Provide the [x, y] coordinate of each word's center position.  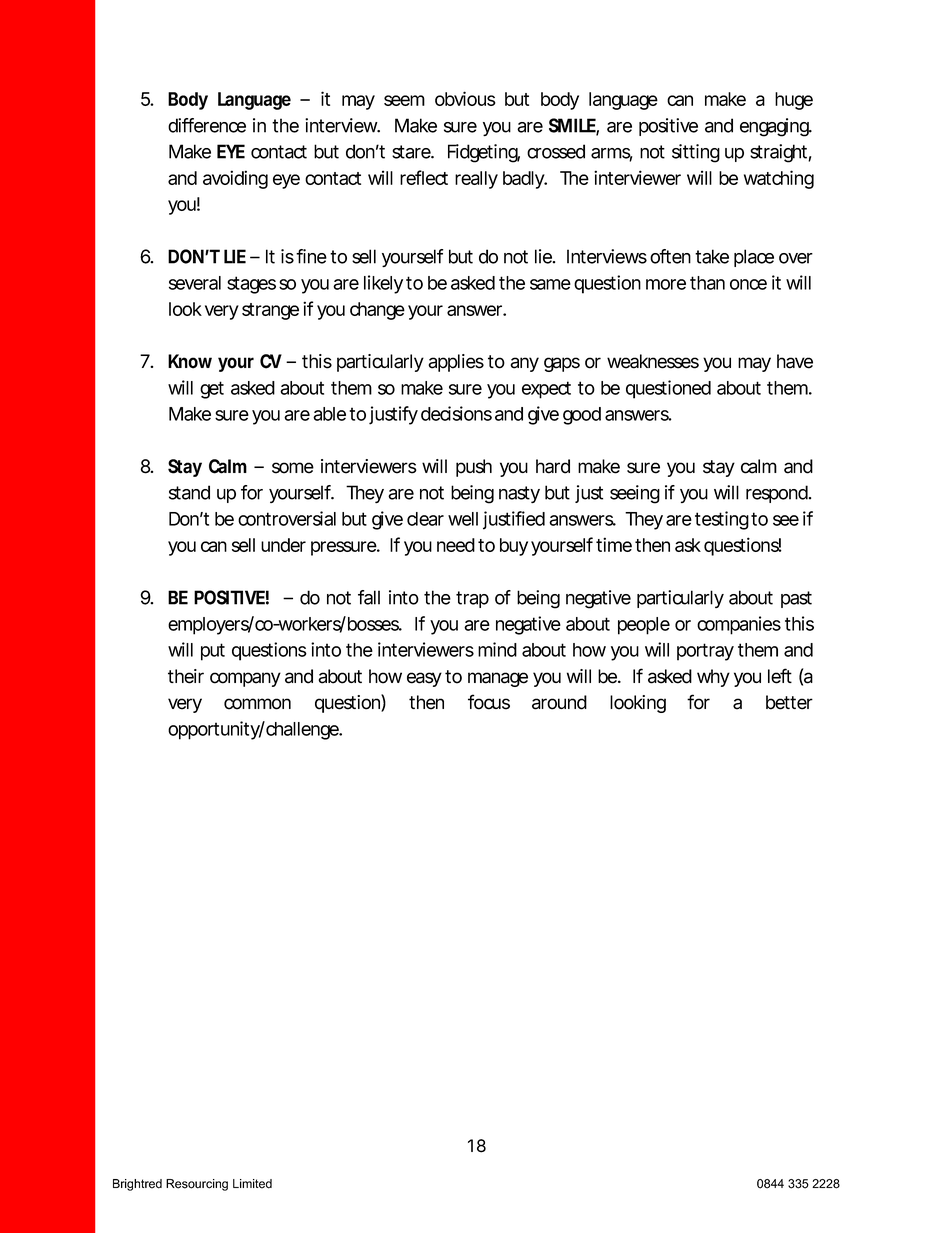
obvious [465, 98]
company [245, 679]
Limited [252, 1184]
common [257, 704]
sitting [696, 153]
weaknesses [653, 361]
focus [489, 702]
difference [207, 125]
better [789, 702]
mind [497, 649]
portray [705, 652]
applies [456, 363]
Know [190, 361]
